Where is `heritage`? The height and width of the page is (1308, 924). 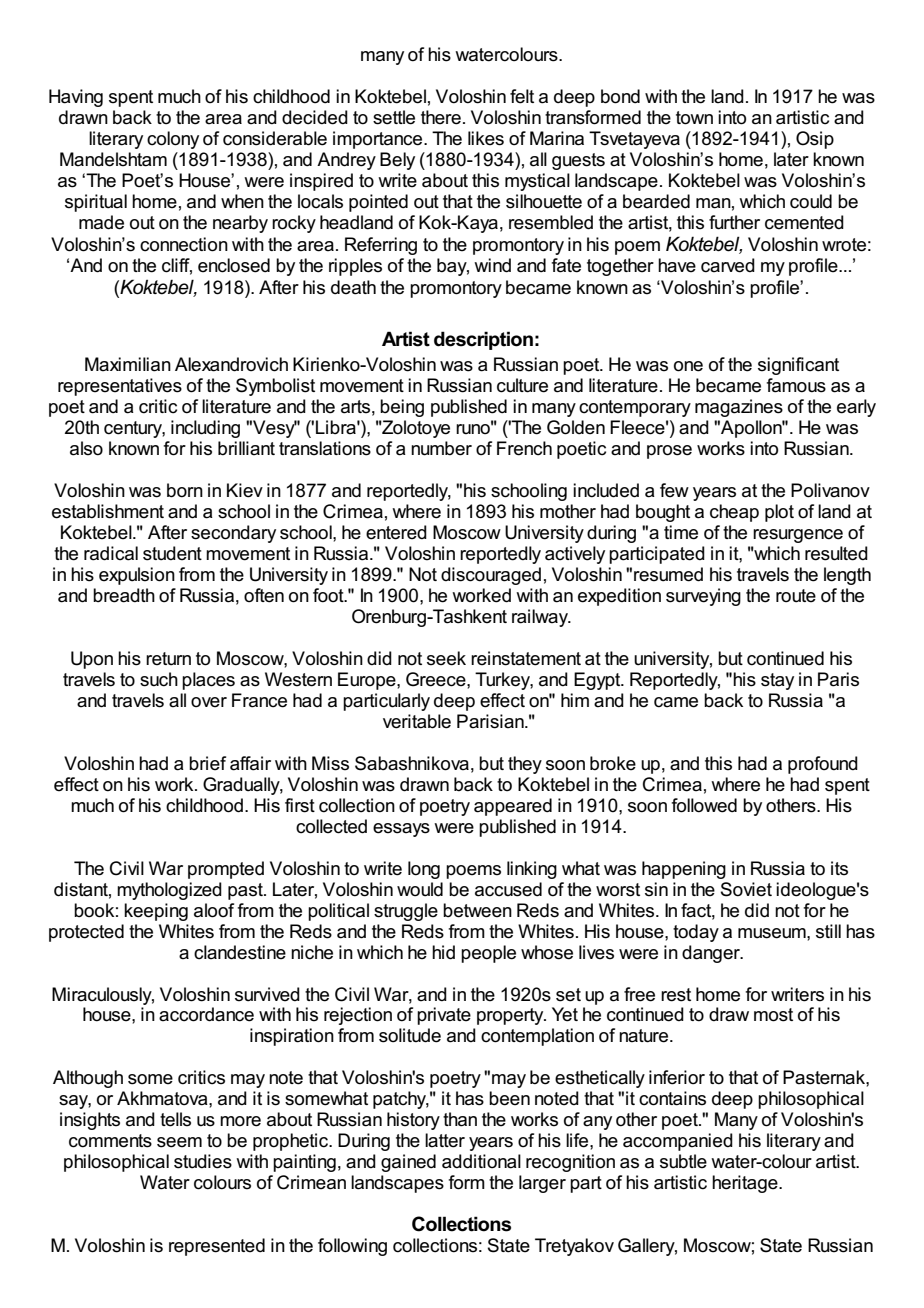 heritage is located at coordinates (746, 1184).
